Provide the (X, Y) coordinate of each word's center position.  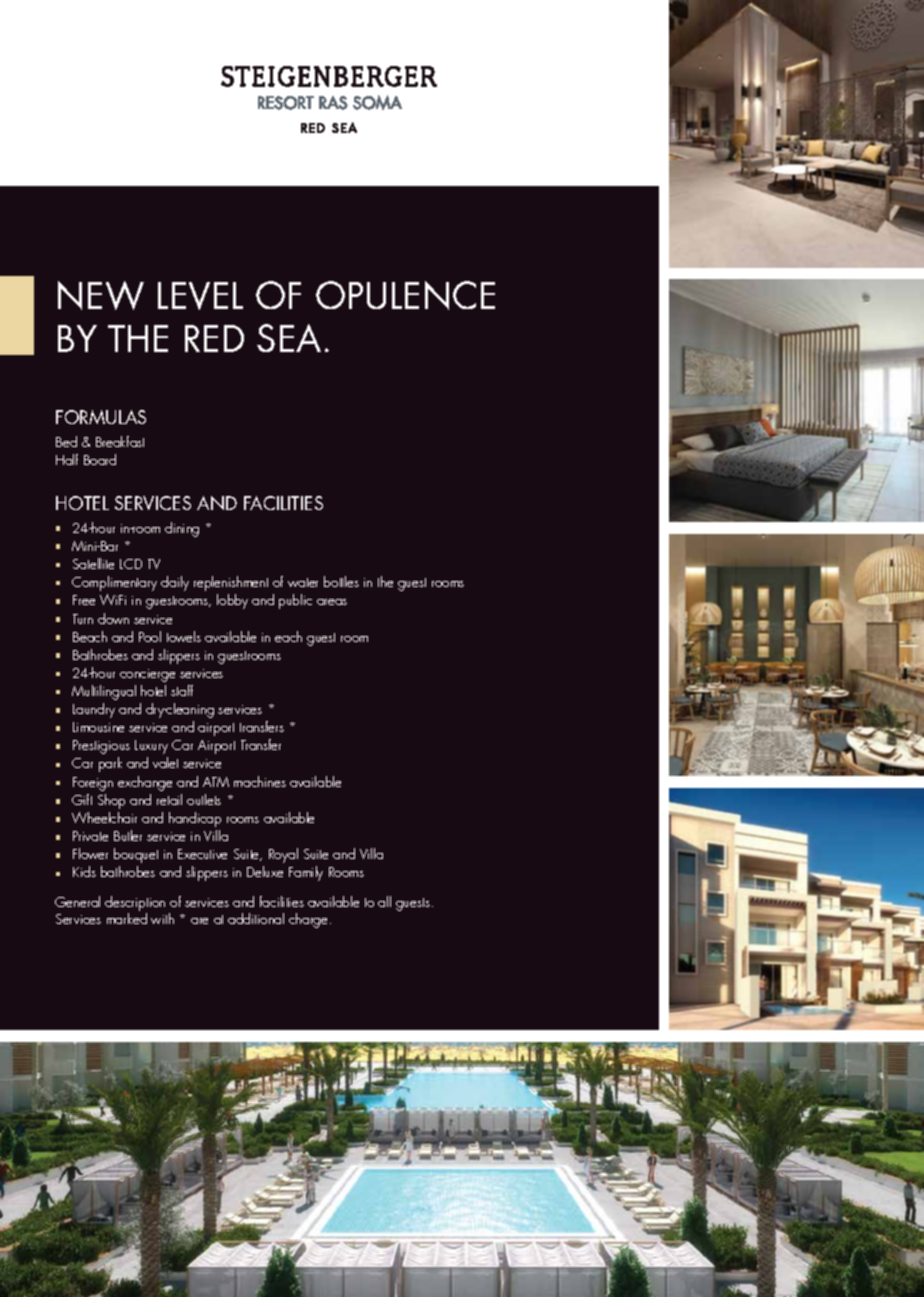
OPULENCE (405, 295)
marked (127, 917)
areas (332, 602)
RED (214, 338)
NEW (101, 295)
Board (100, 459)
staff (182, 690)
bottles (341, 581)
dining (182, 529)
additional (256, 918)
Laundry (94, 710)
